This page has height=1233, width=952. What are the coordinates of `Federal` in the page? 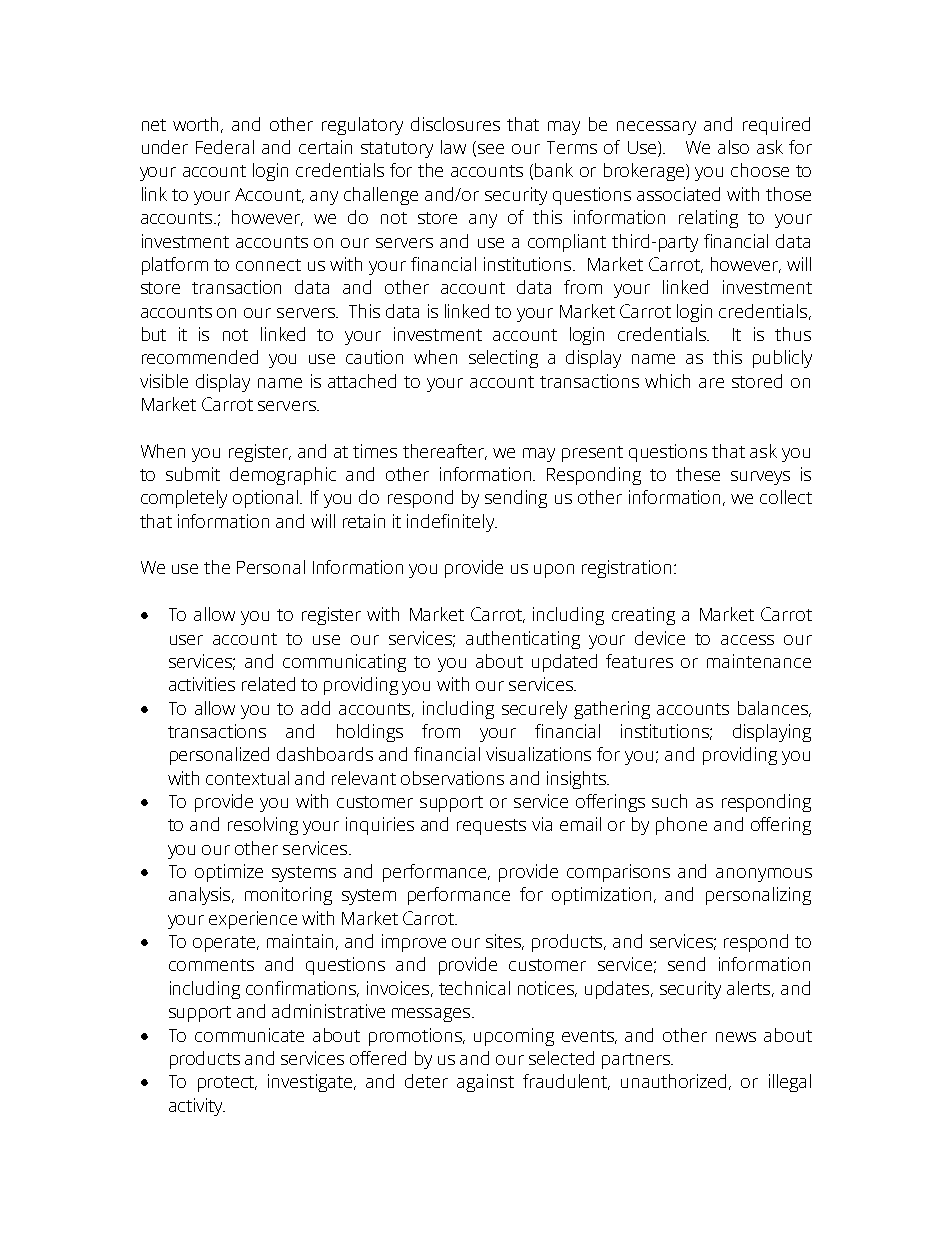 It's located at (225, 147).
